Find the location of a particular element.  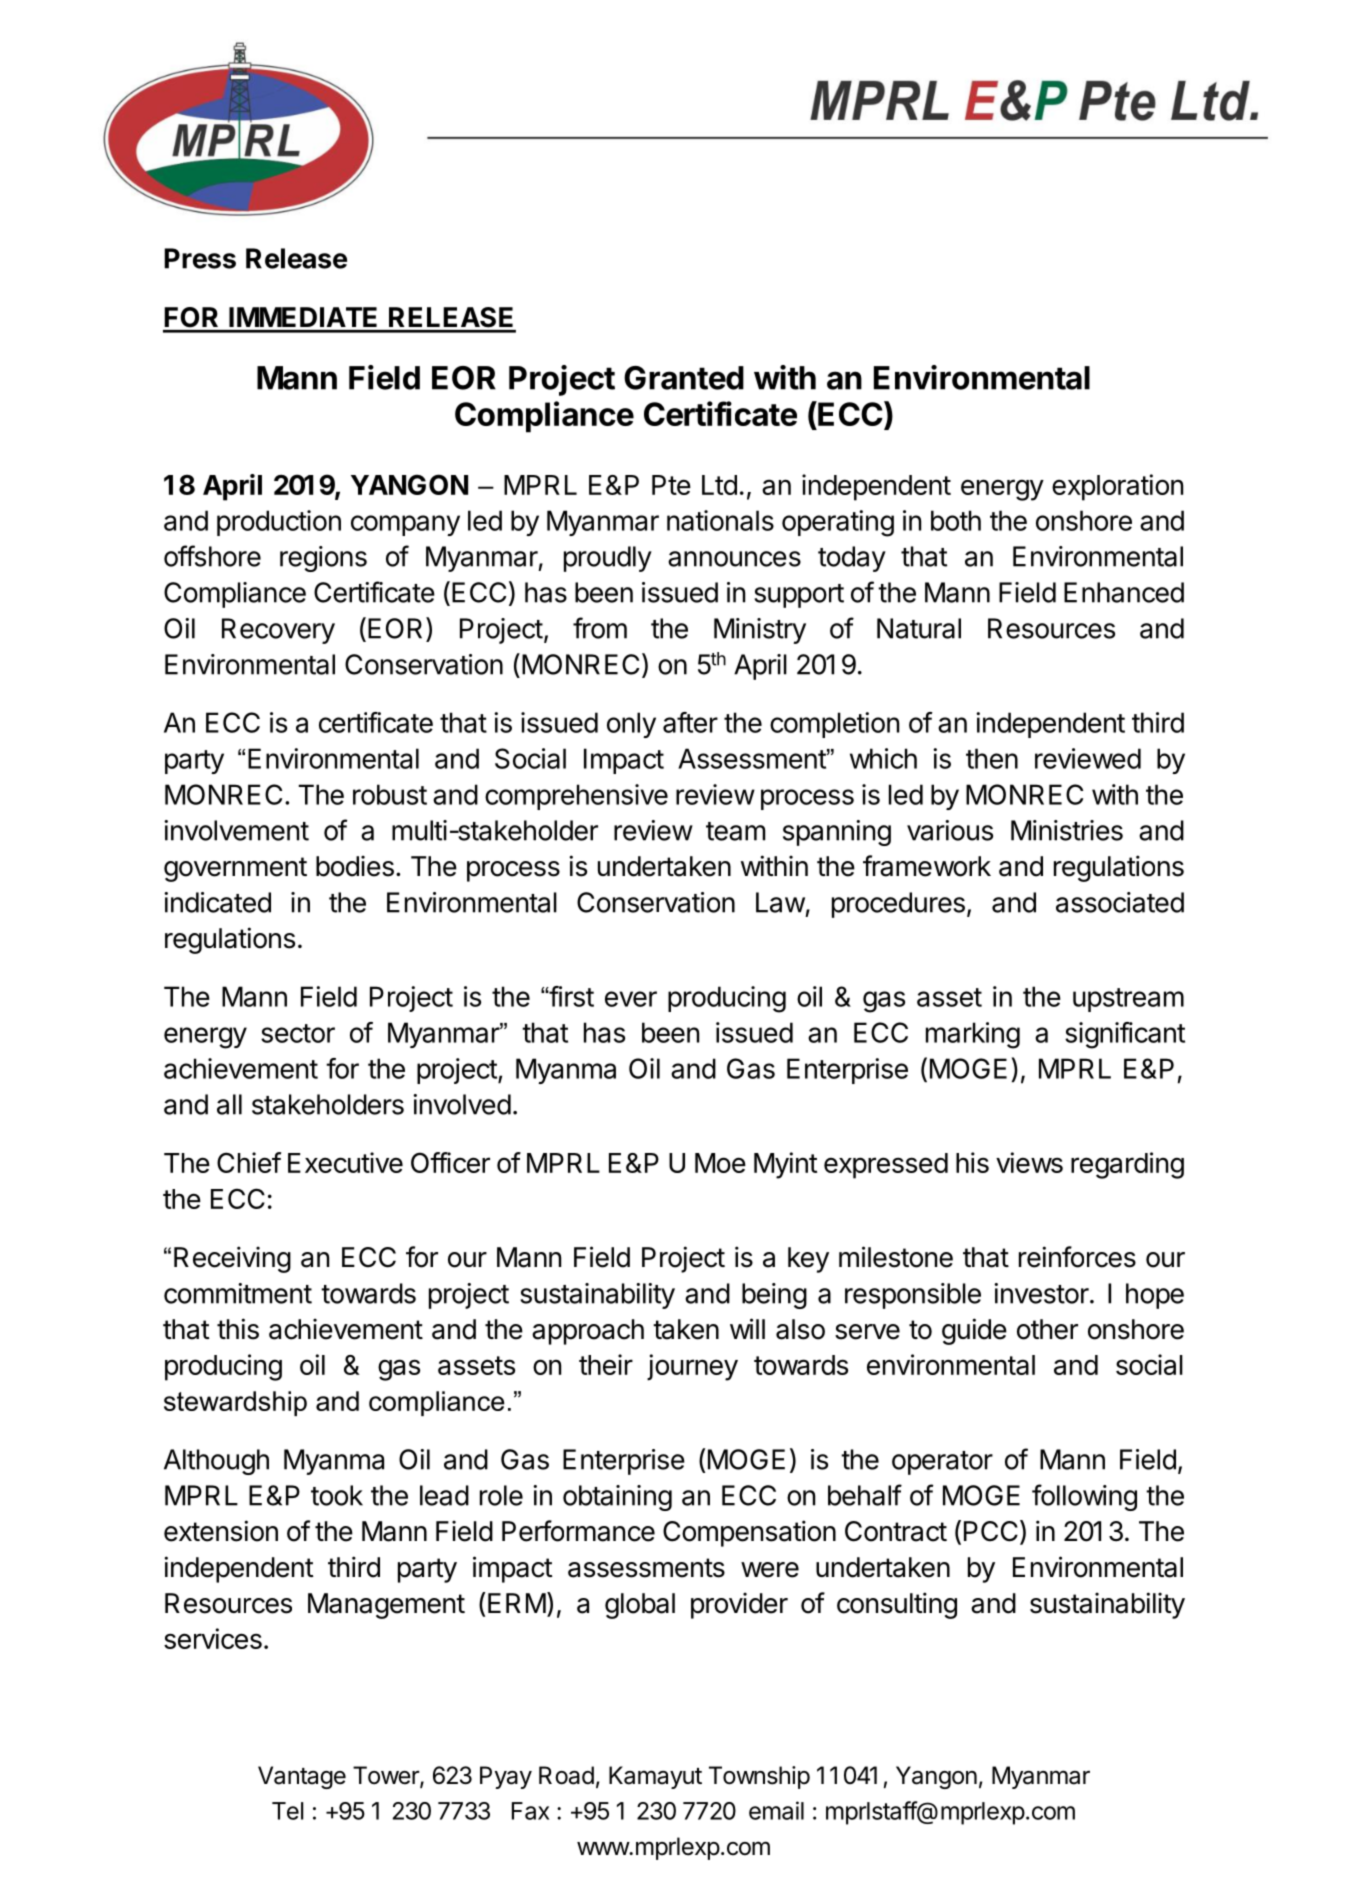

exploration is located at coordinates (1117, 487).
